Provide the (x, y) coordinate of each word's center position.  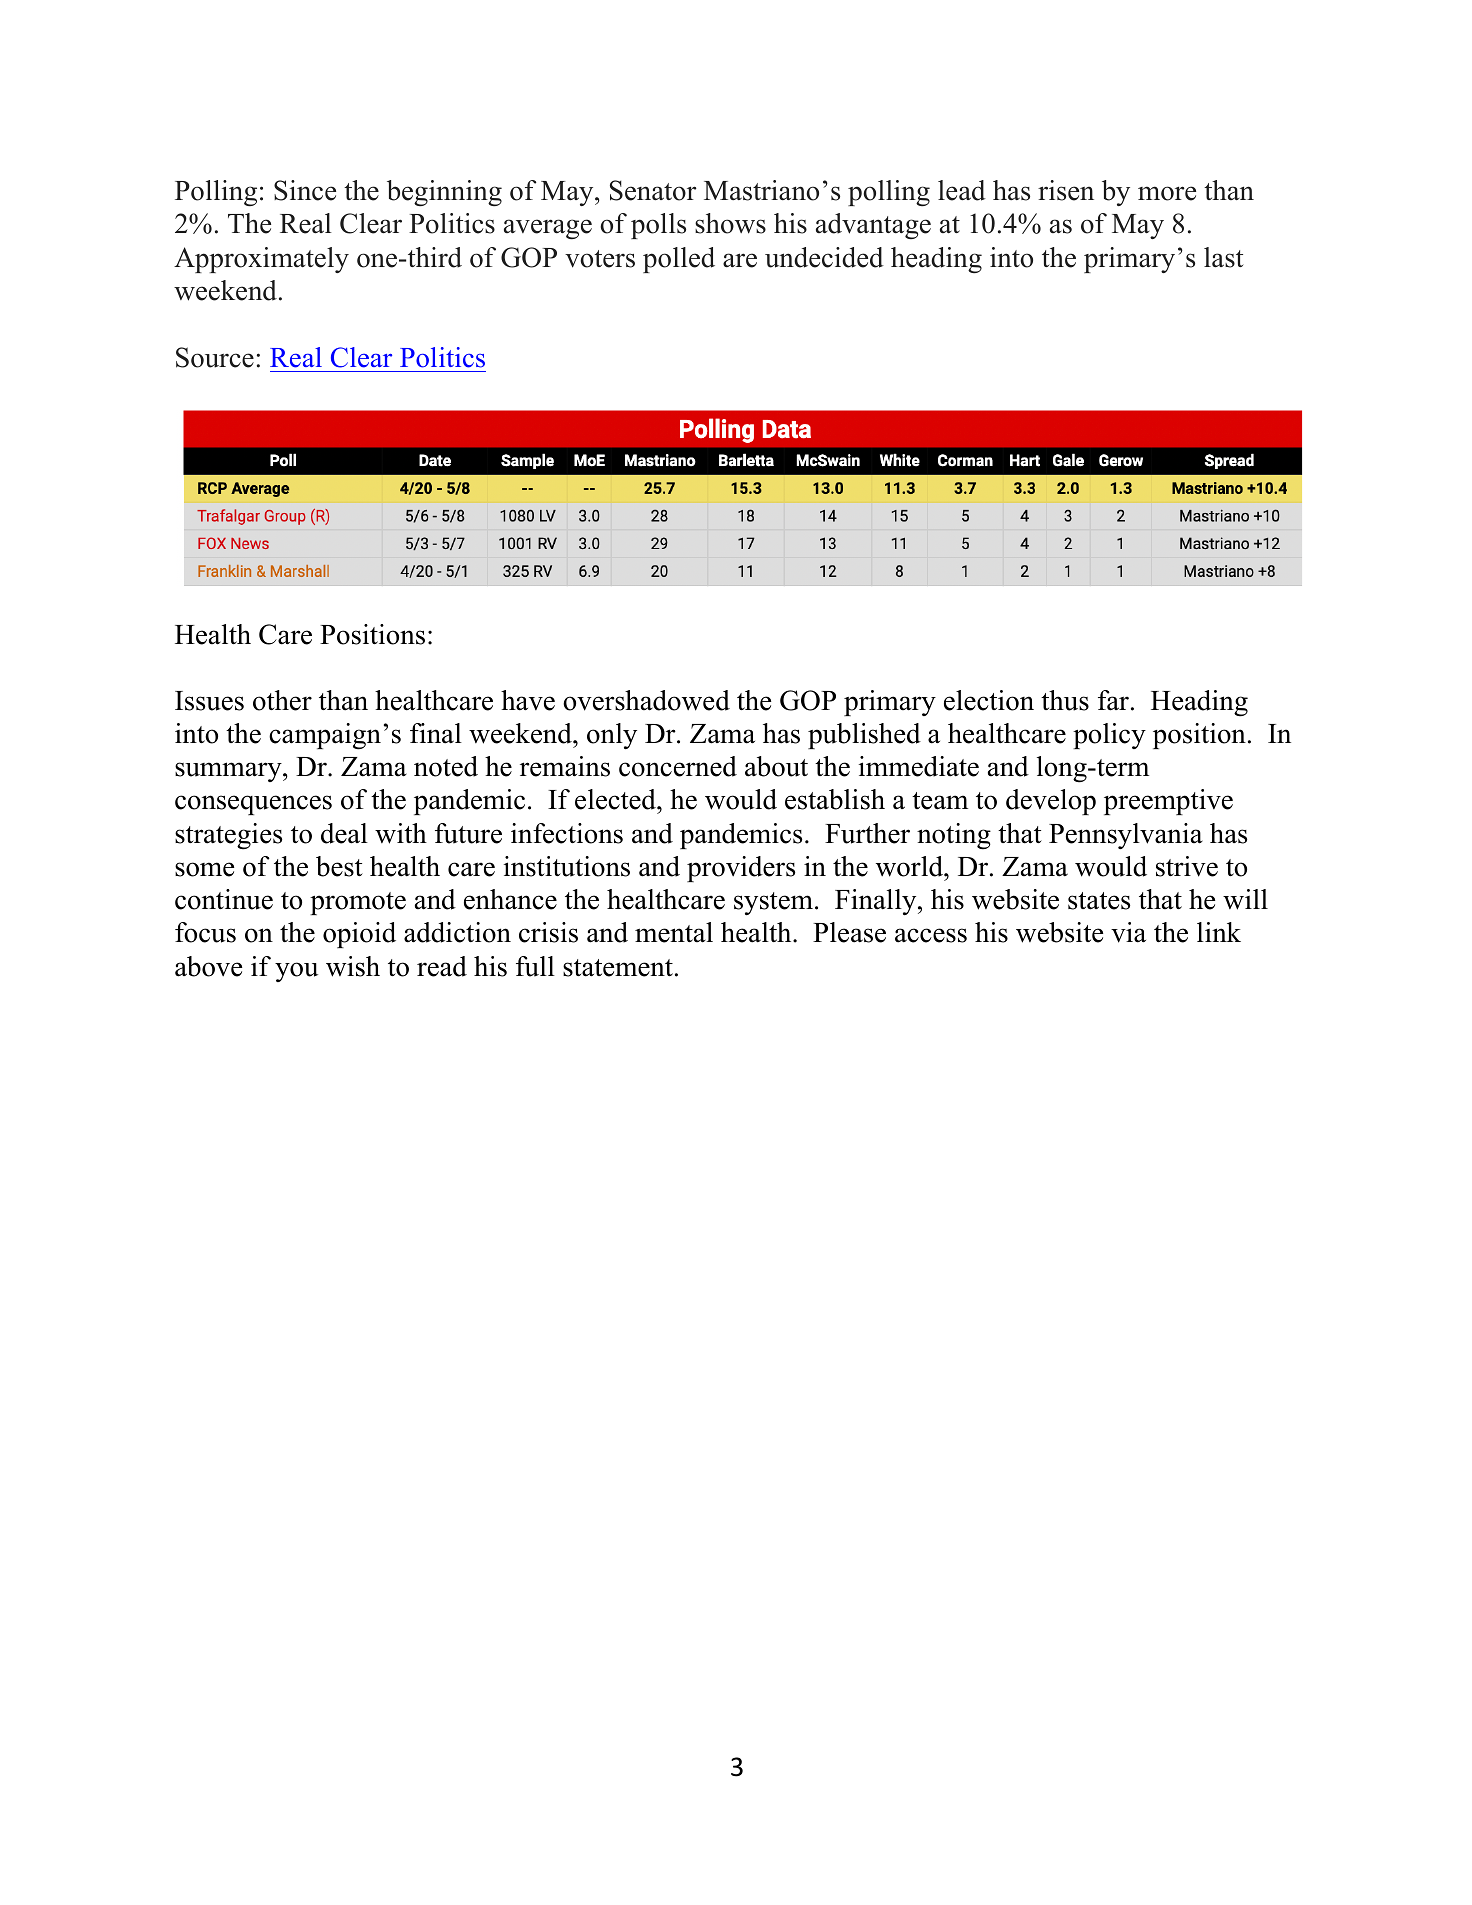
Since (305, 190)
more (1167, 193)
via (1128, 932)
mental (674, 932)
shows (730, 223)
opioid (359, 935)
